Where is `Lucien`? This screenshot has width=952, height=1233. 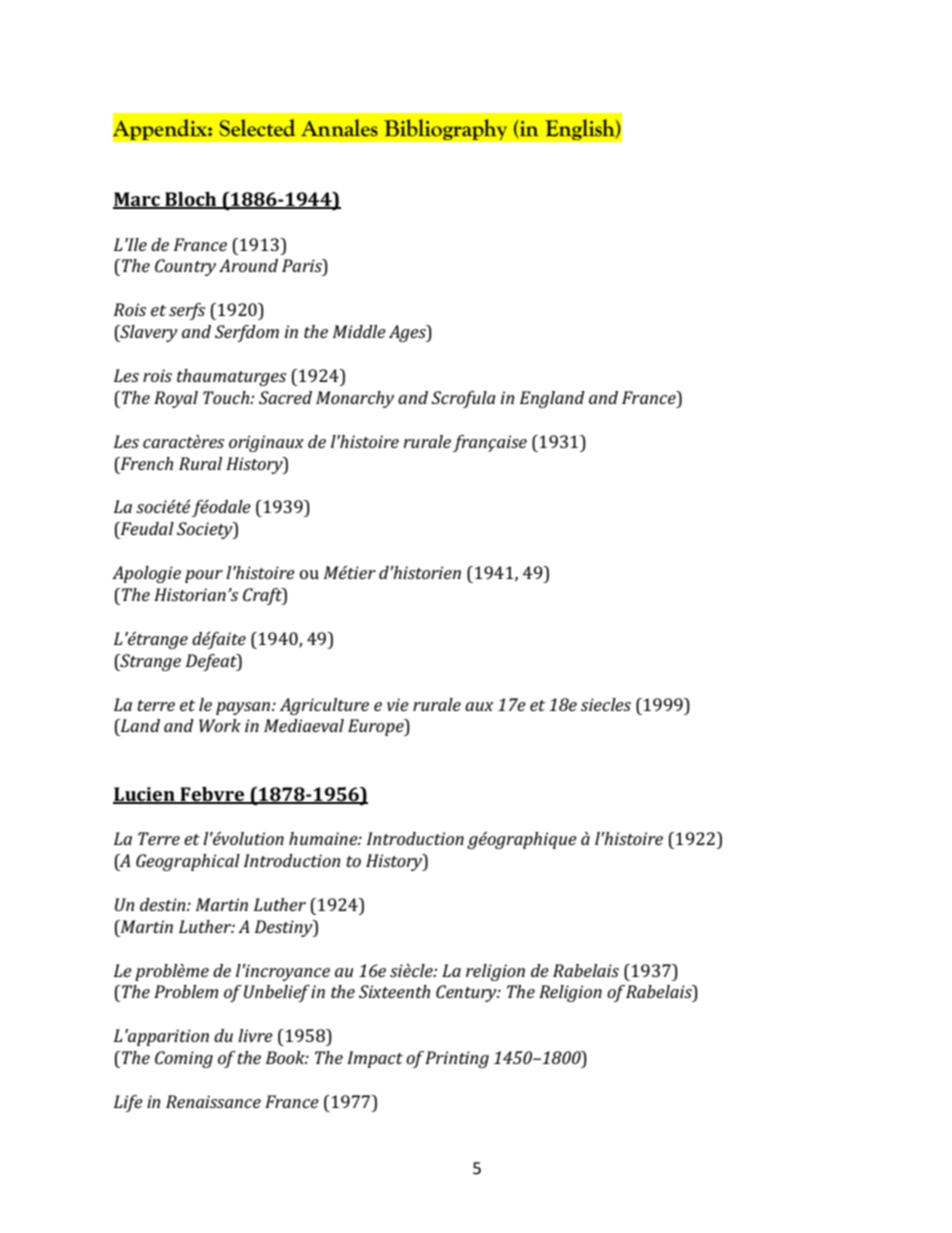
Lucien is located at coordinates (145, 795).
